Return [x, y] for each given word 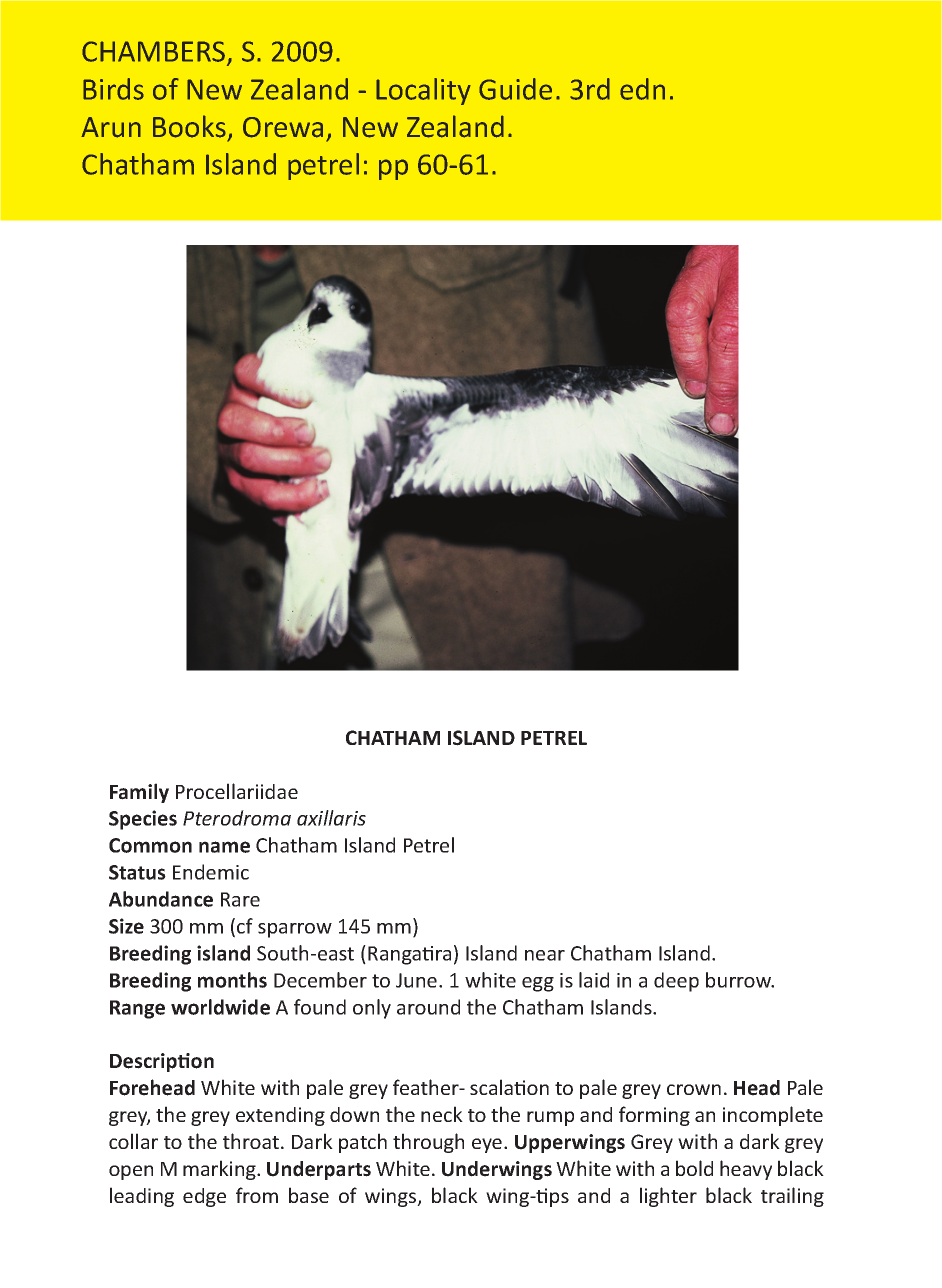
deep [676, 982]
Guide [515, 89]
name [224, 847]
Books [189, 126]
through [428, 1143]
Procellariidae [237, 791]
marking [220, 1170]
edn [642, 89]
